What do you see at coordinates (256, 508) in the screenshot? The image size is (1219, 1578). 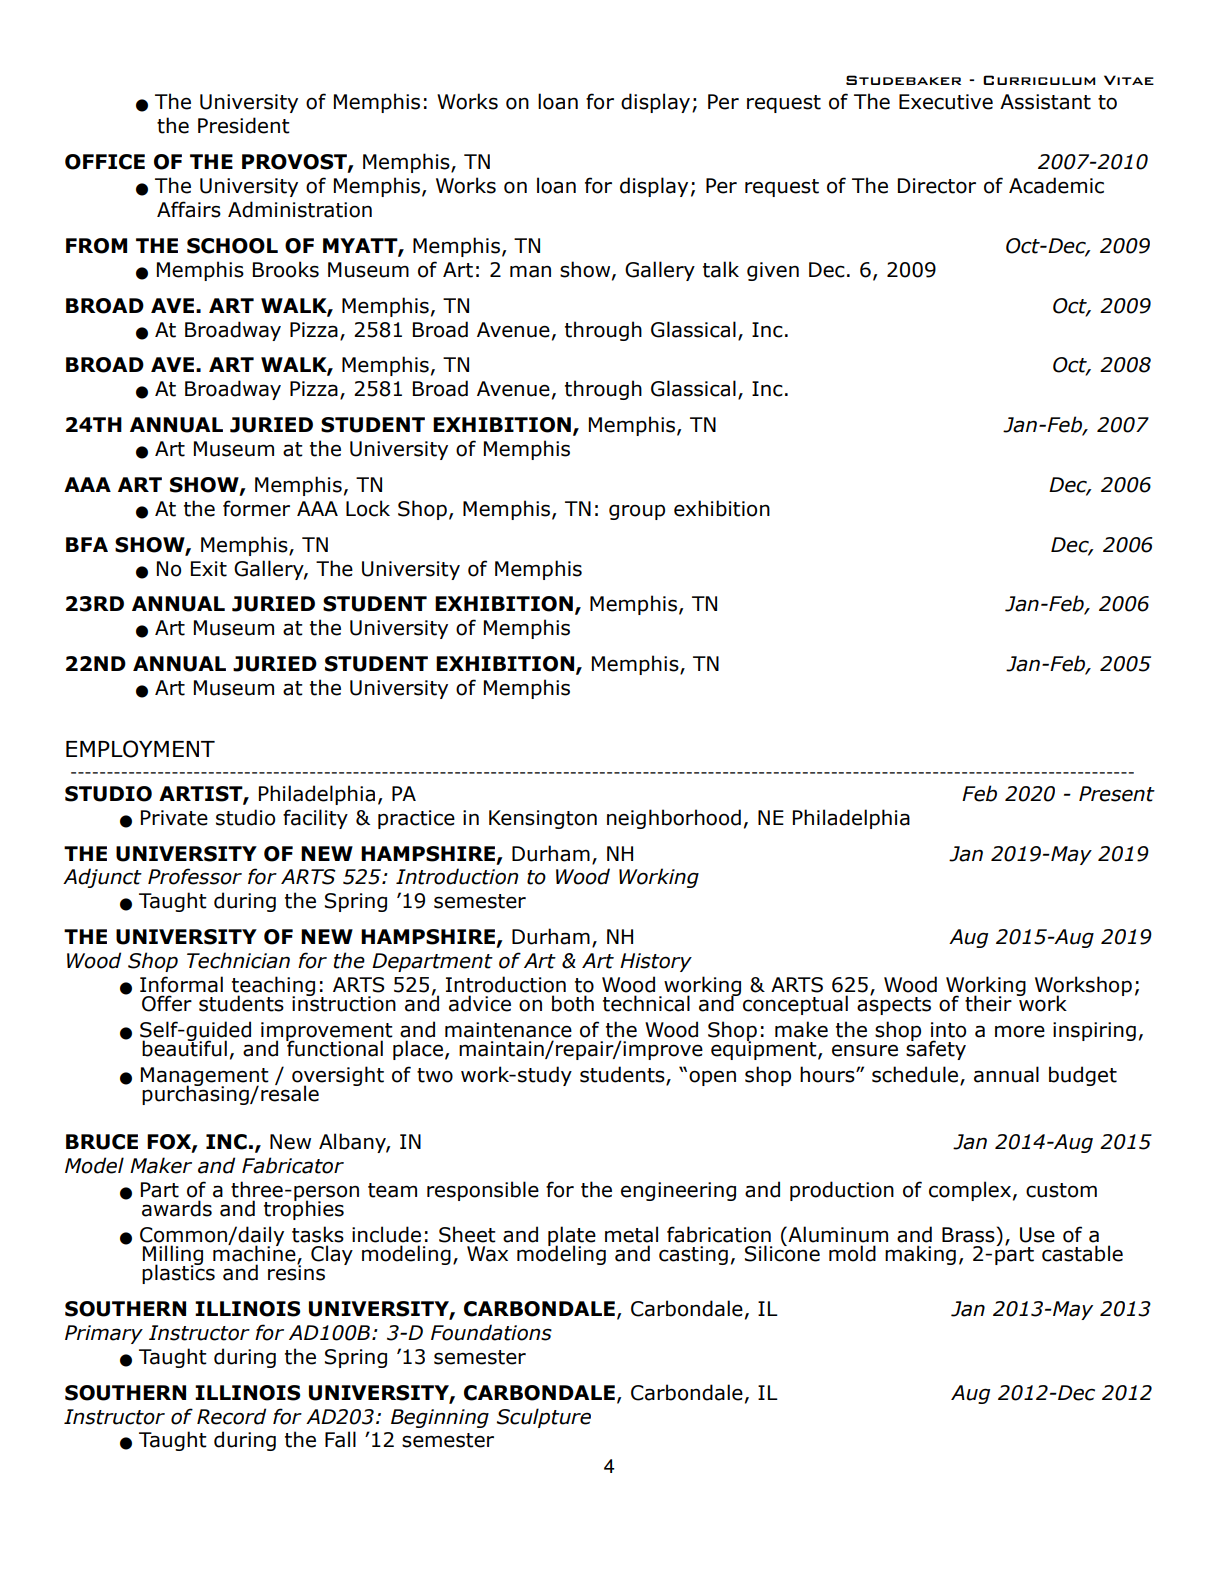 I see `former` at bounding box center [256, 508].
